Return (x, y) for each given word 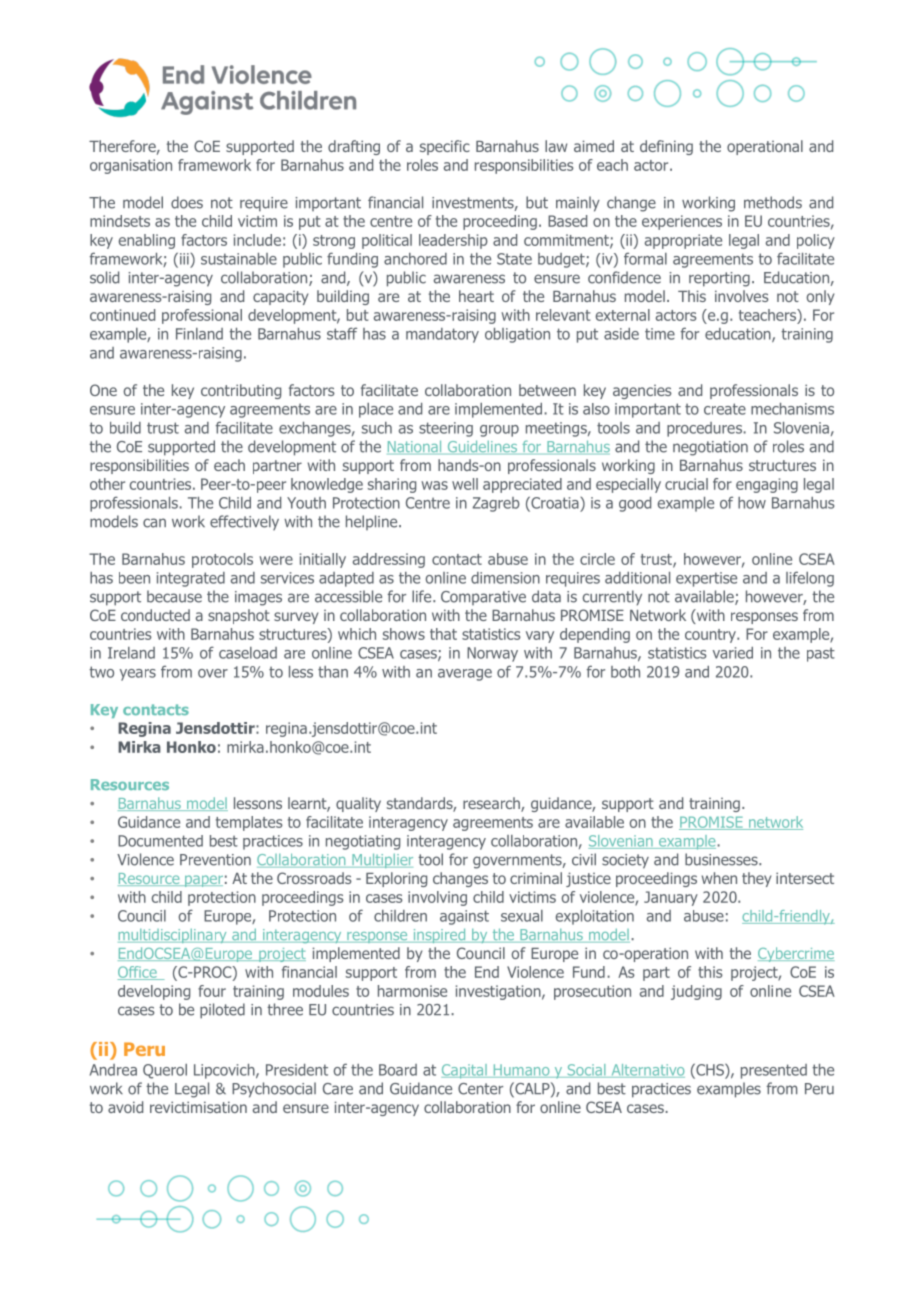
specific (445, 147)
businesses (722, 859)
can (154, 523)
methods (773, 202)
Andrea (113, 1070)
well (465, 484)
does (187, 202)
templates (249, 823)
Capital (465, 1071)
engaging (767, 485)
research (492, 804)
